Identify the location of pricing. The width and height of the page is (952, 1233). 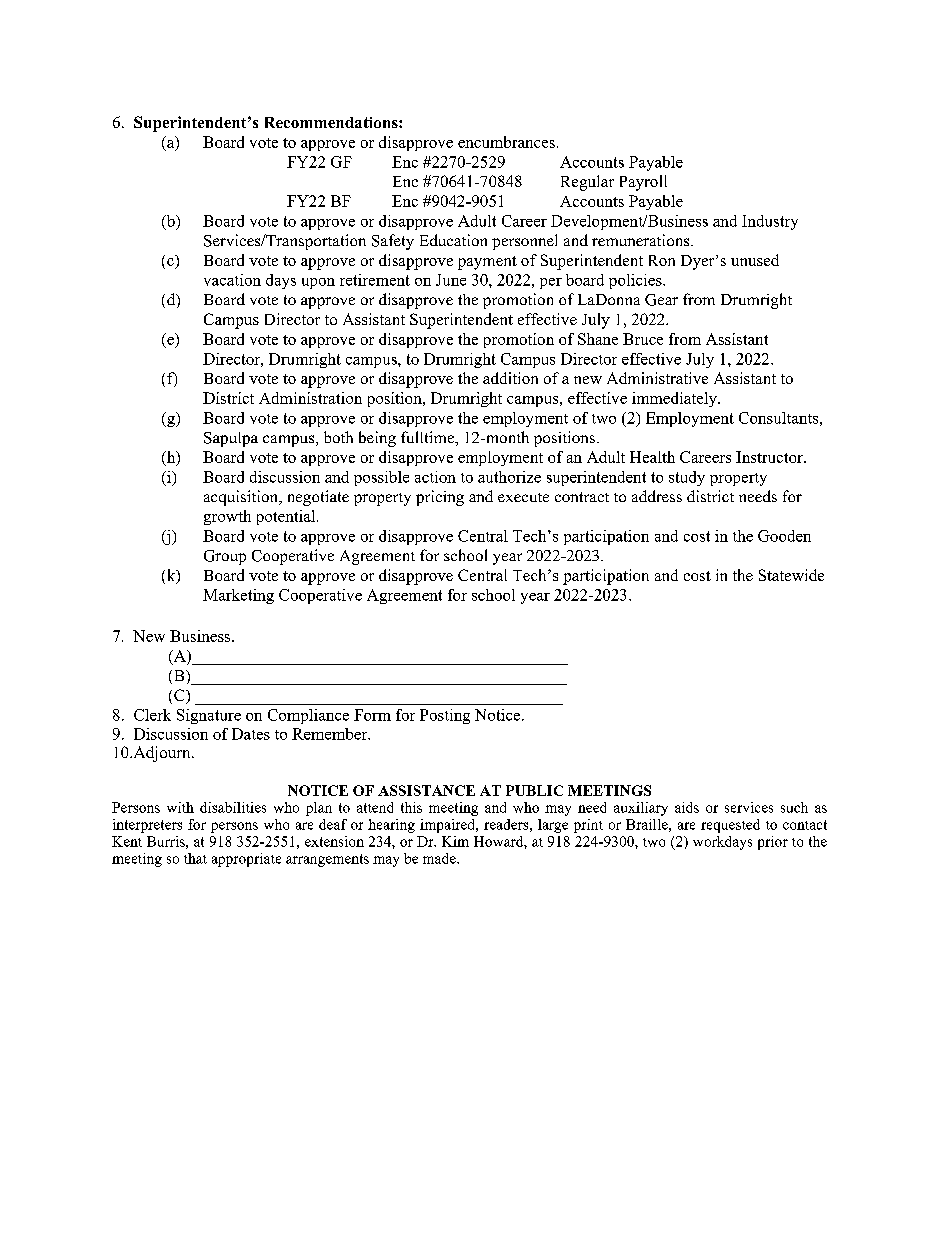
(440, 498).
